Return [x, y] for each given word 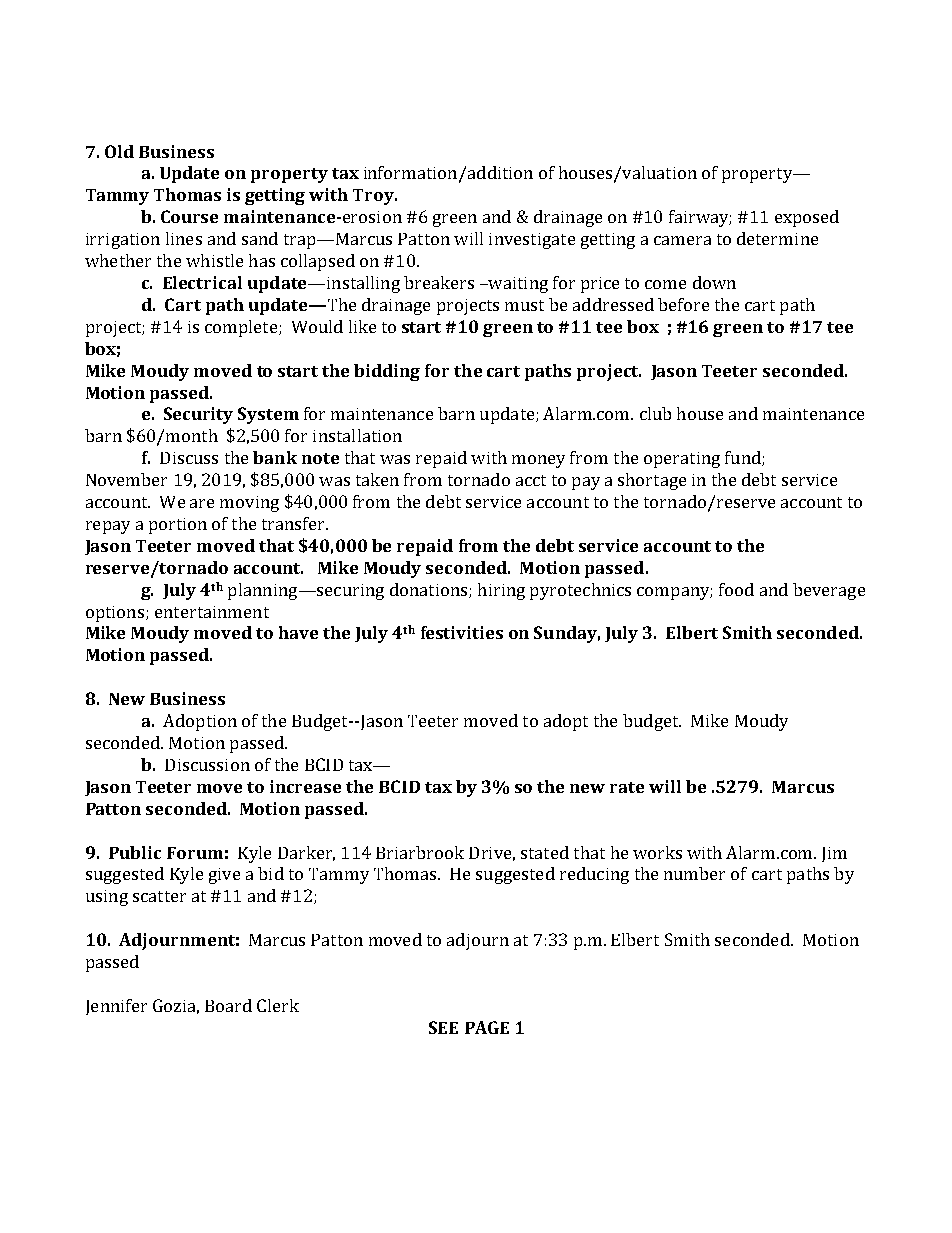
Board [228, 1005]
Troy [374, 197]
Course [189, 216]
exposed [807, 218]
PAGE [487, 1027]
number [694, 873]
